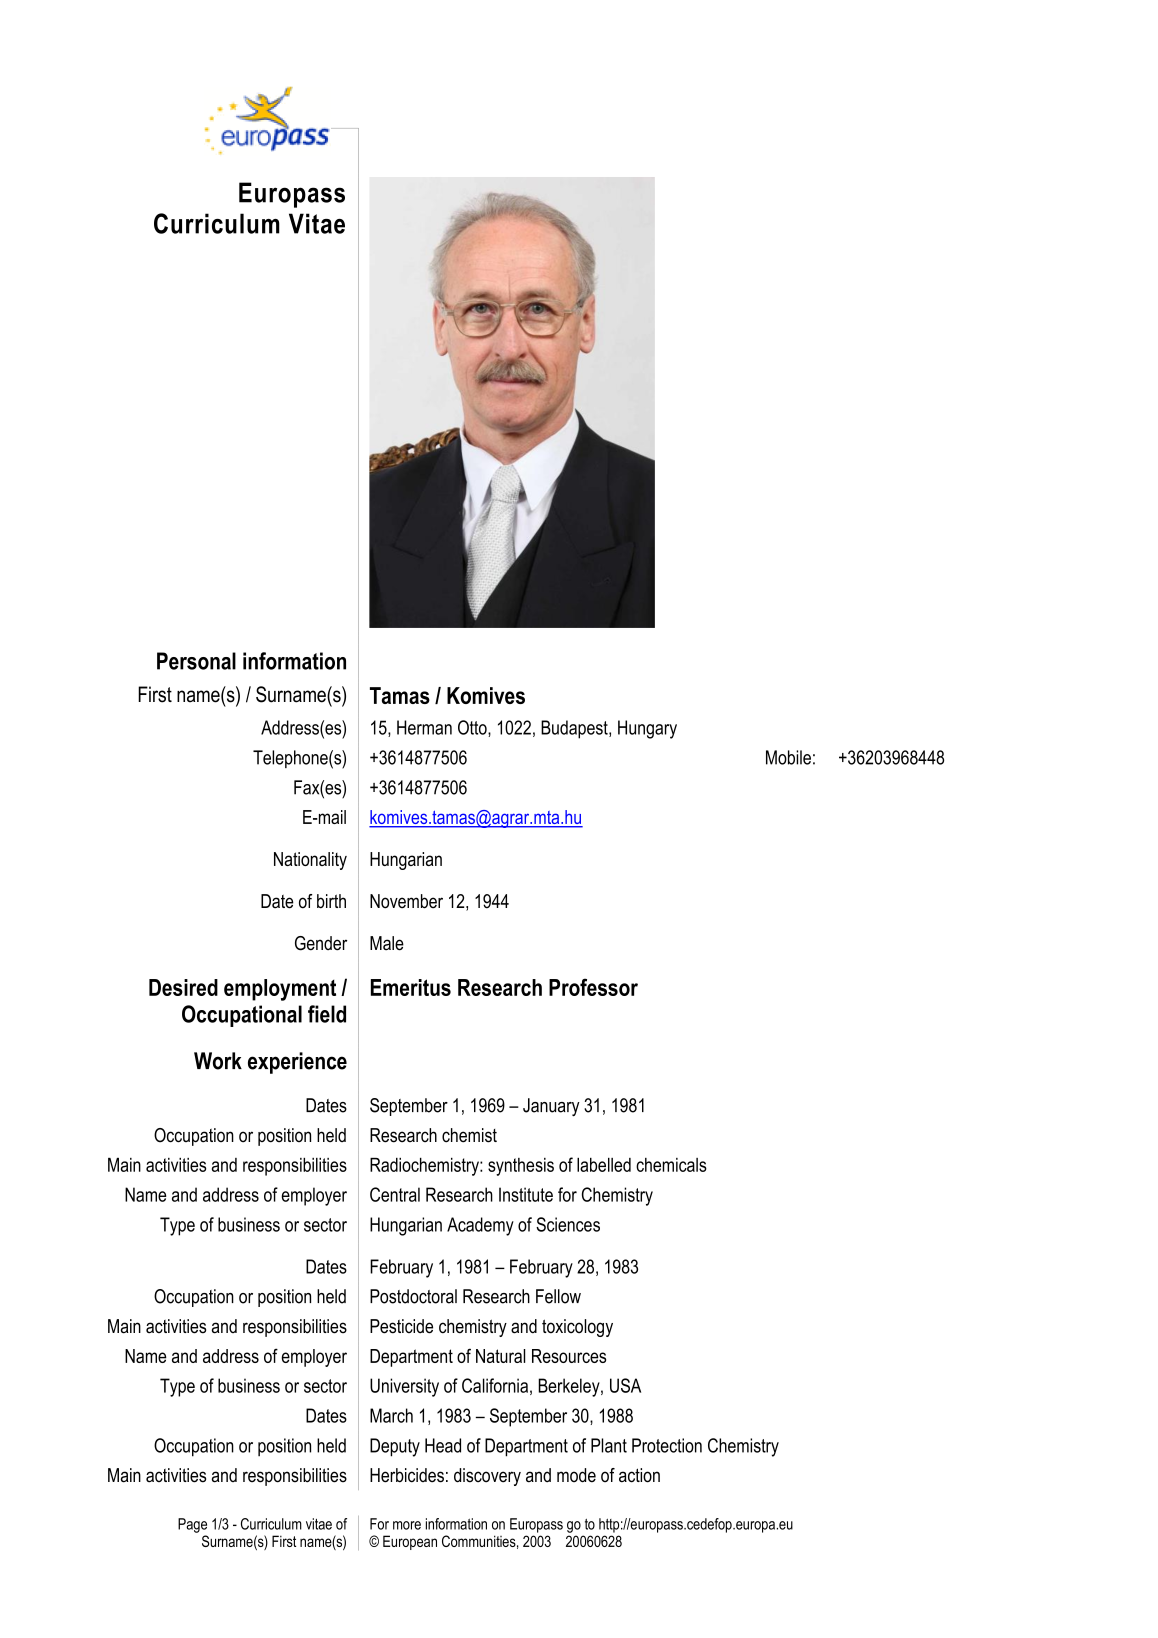 The height and width of the screenshot is (1638, 1158). What do you see at coordinates (401, 1326) in the screenshot?
I see `Pesticide` at bounding box center [401, 1326].
